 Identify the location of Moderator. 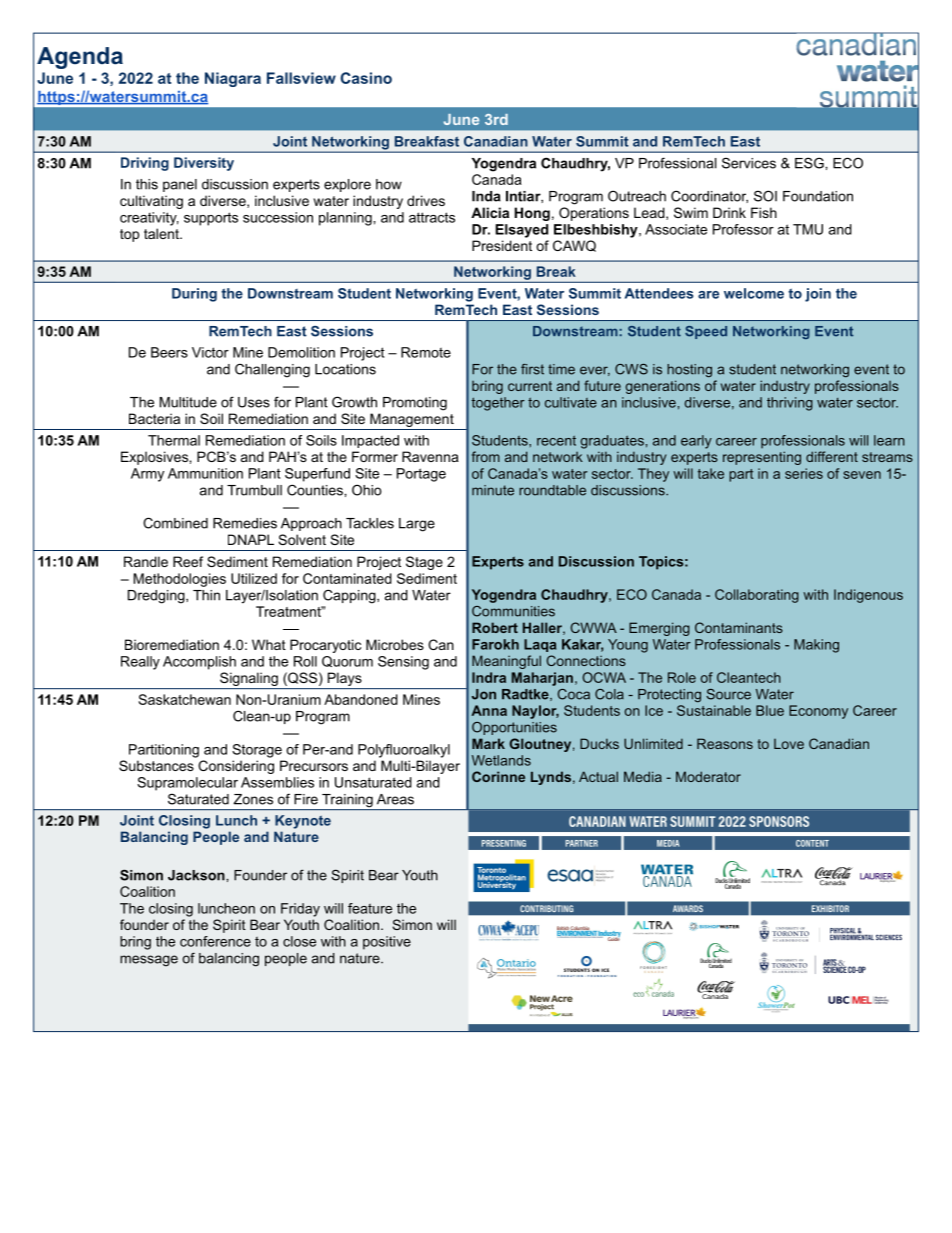
(708, 776).
